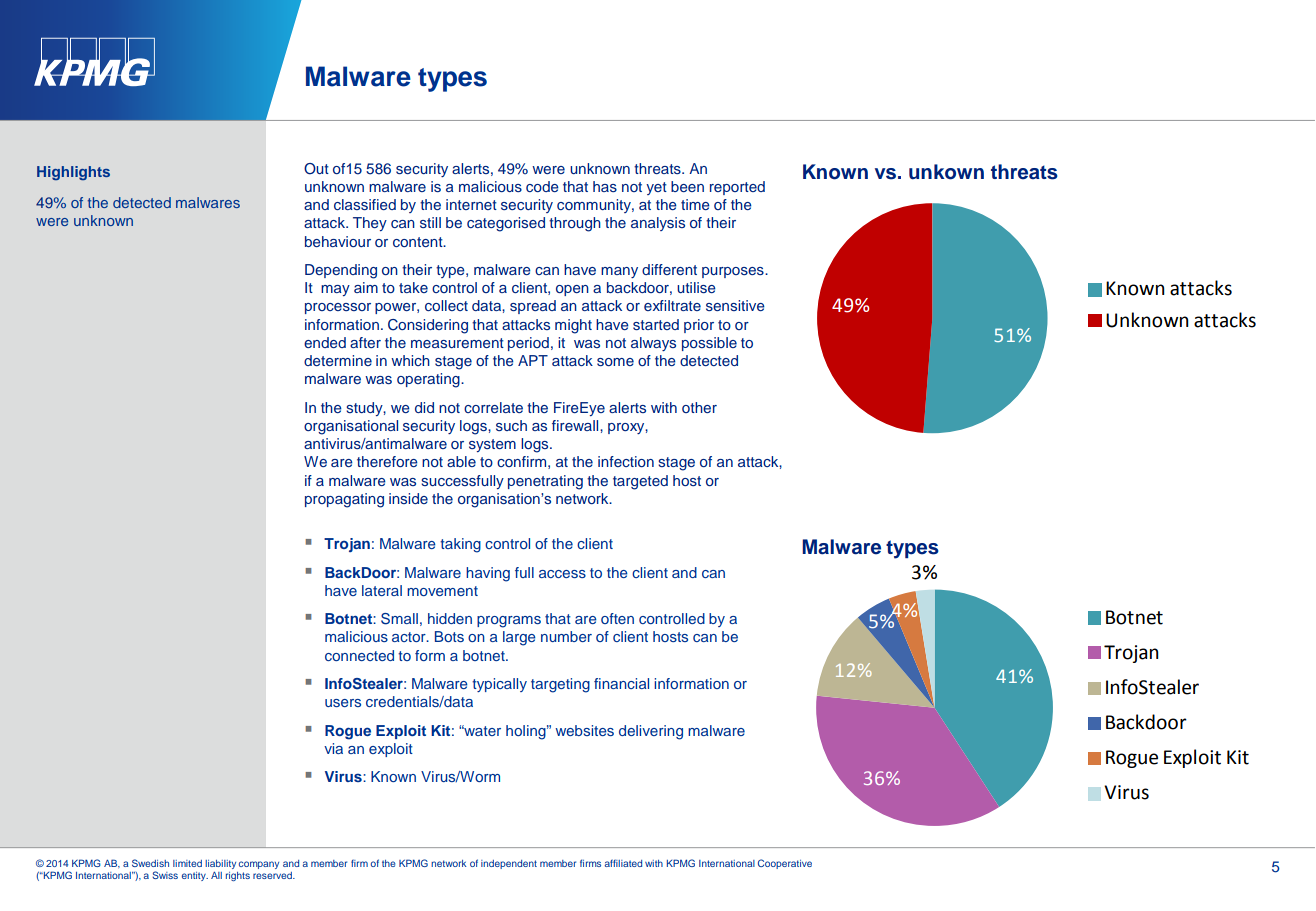  I want to click on large, so click(519, 638).
